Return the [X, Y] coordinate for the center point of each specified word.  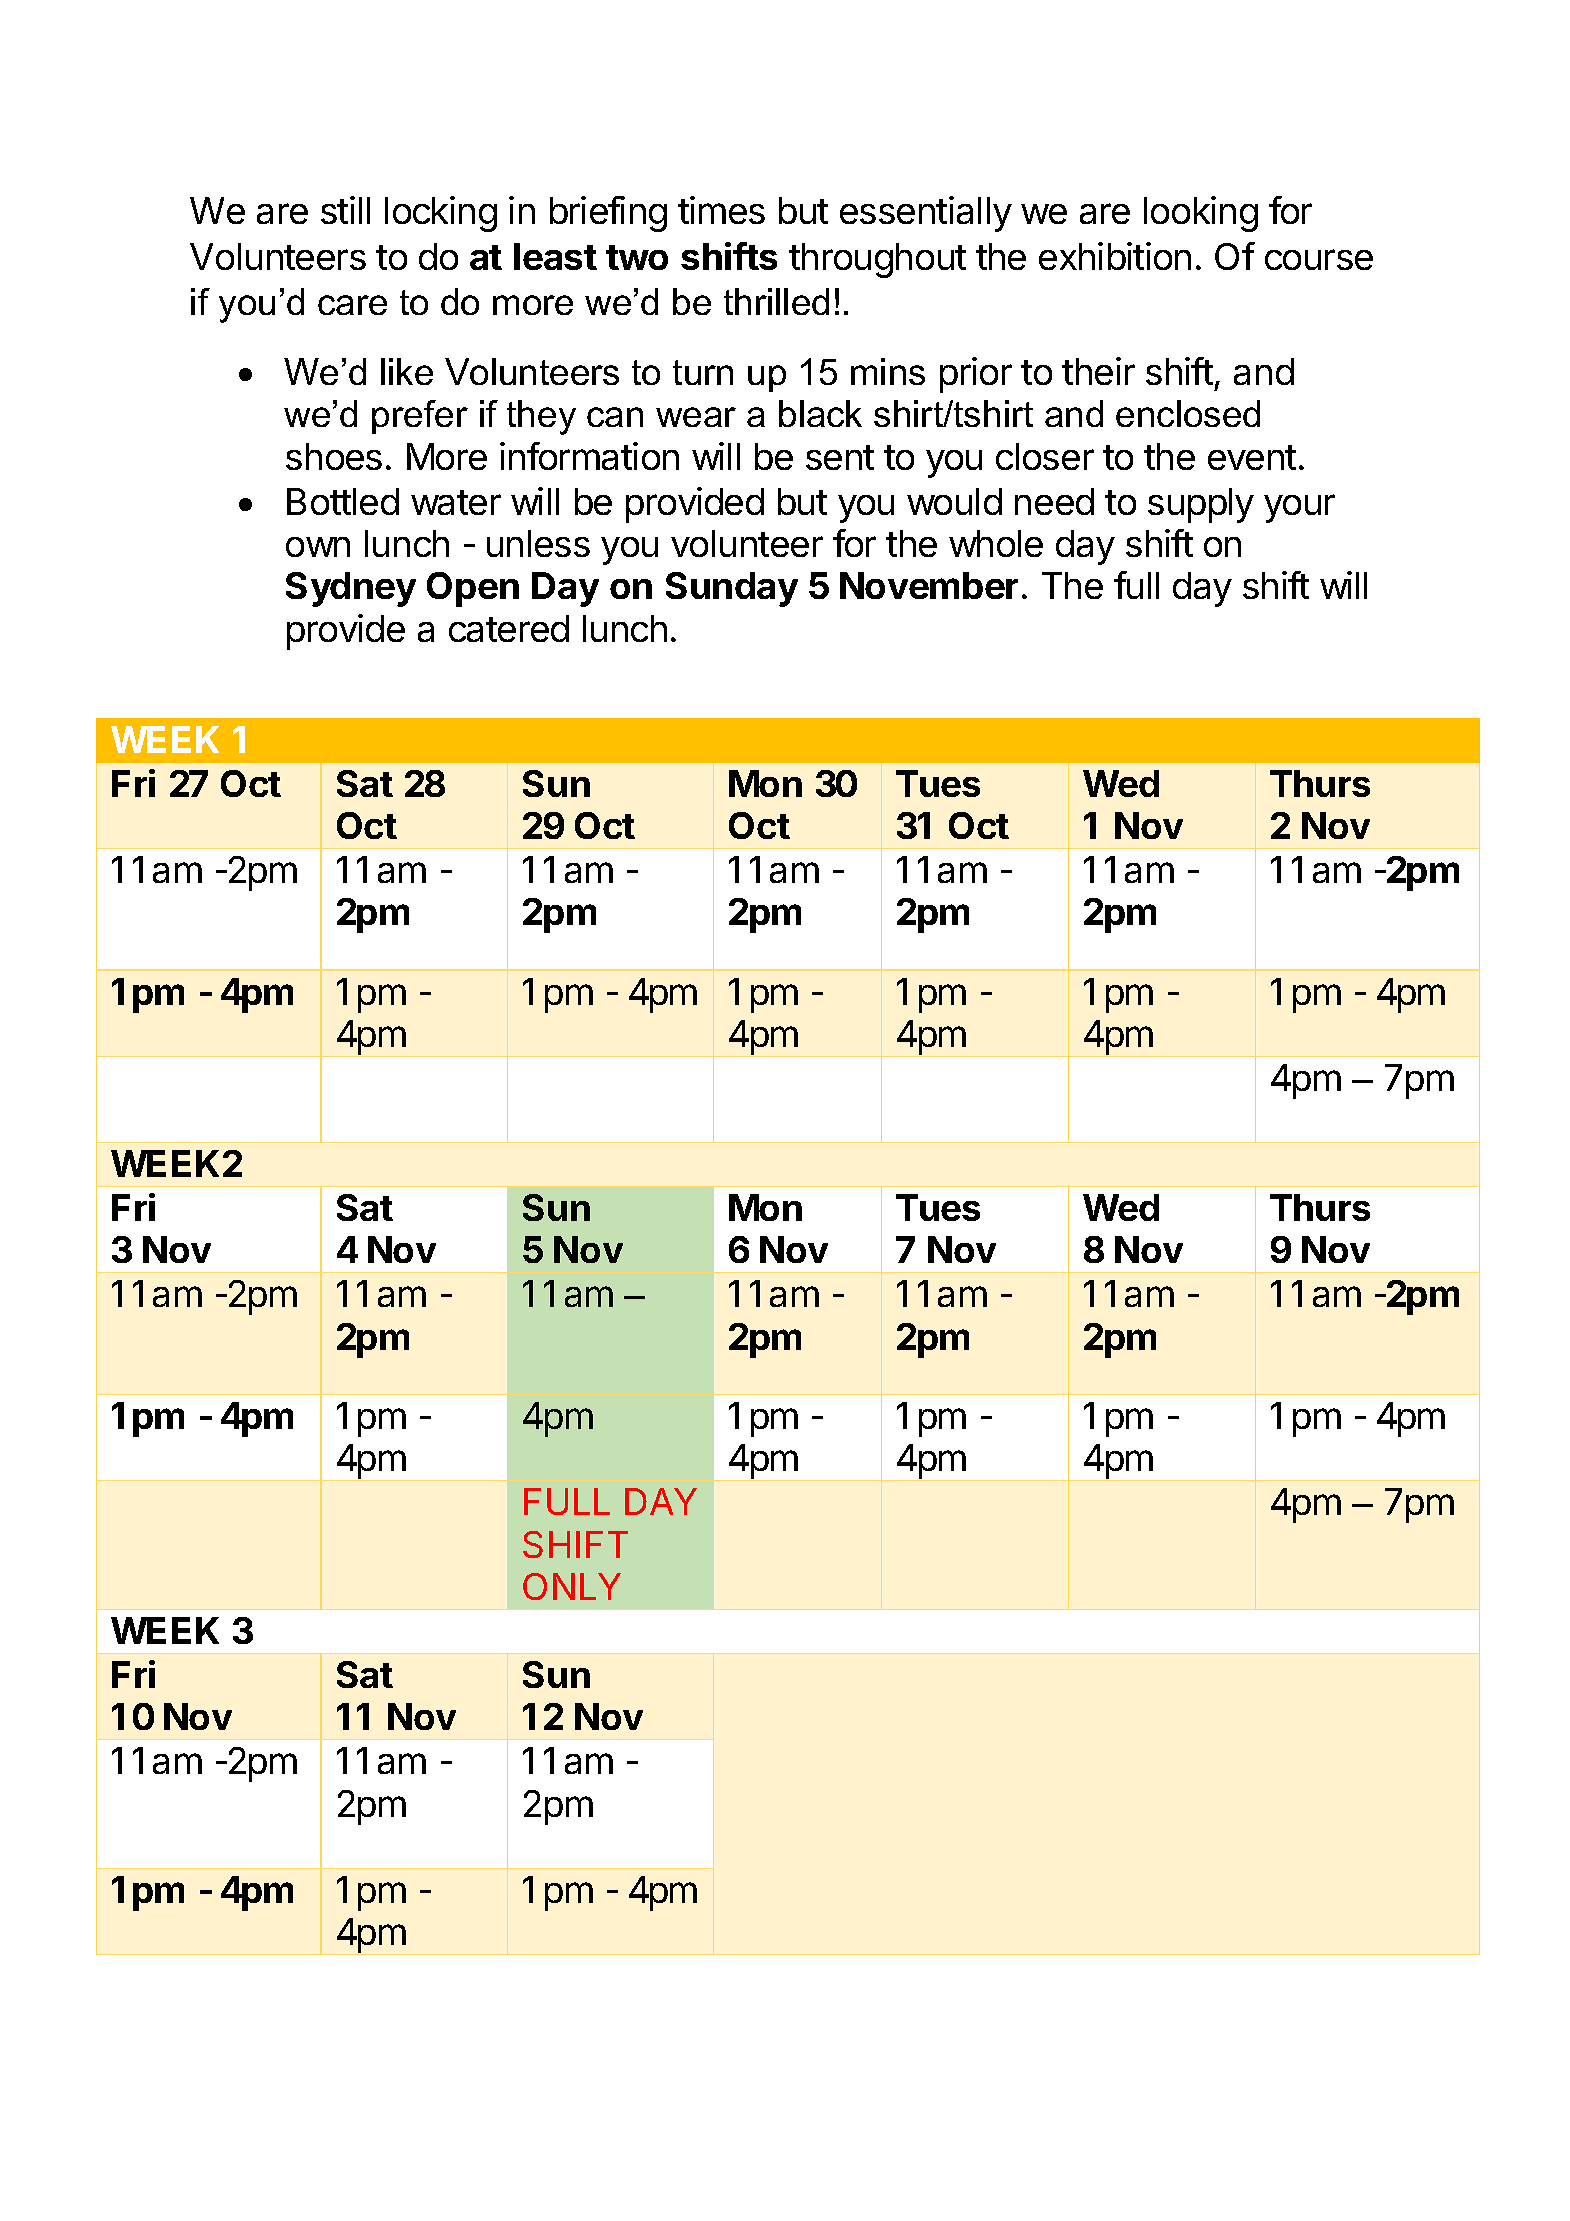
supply [1201, 505]
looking [1201, 214]
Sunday [732, 589]
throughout [877, 260]
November [929, 585]
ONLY [572, 1586]
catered [509, 628]
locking [441, 214]
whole [996, 543]
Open [473, 589]
